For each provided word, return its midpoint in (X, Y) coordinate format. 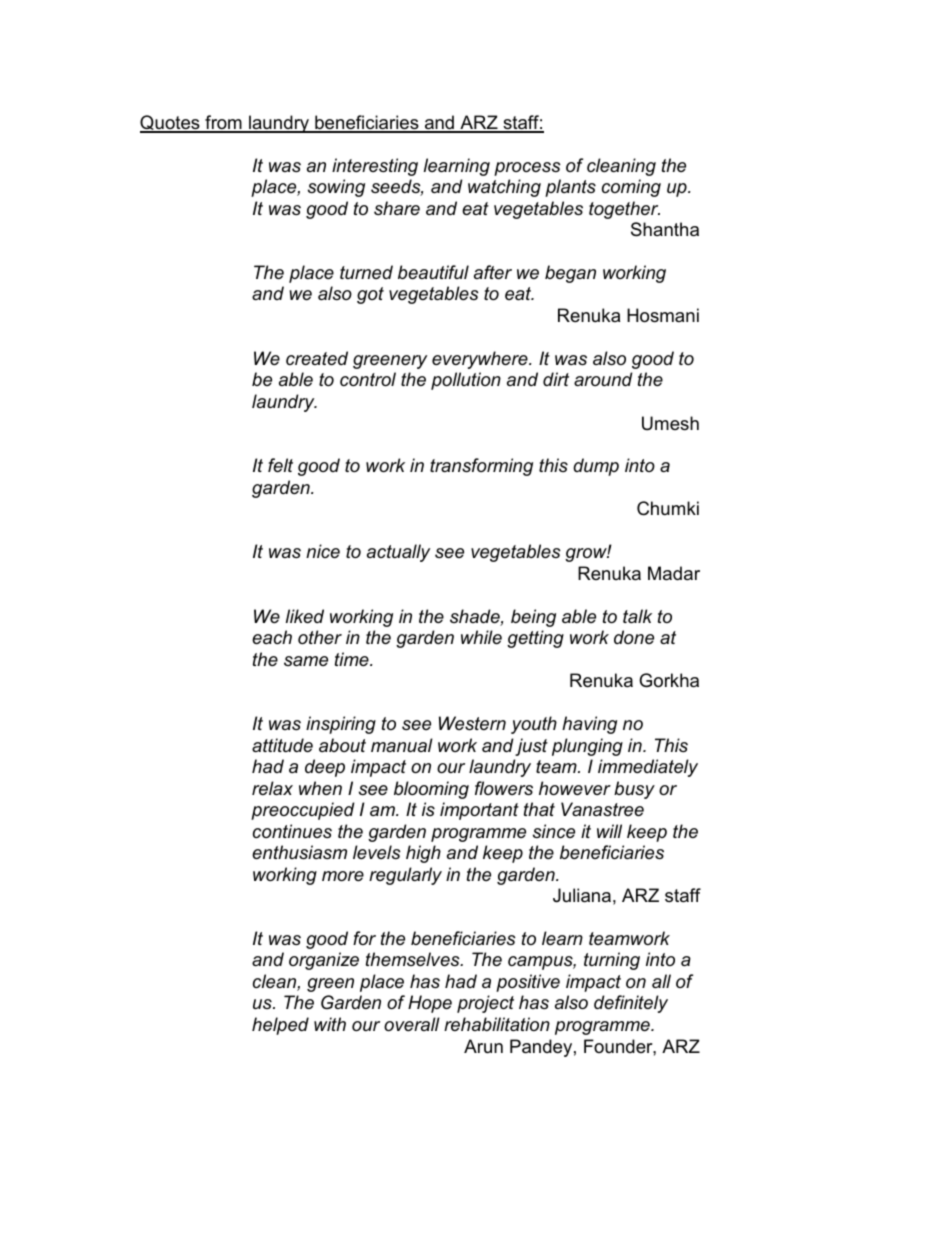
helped (280, 1026)
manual (402, 745)
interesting (375, 167)
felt (280, 465)
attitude (282, 745)
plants (570, 188)
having (589, 725)
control (368, 379)
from (223, 123)
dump (596, 467)
